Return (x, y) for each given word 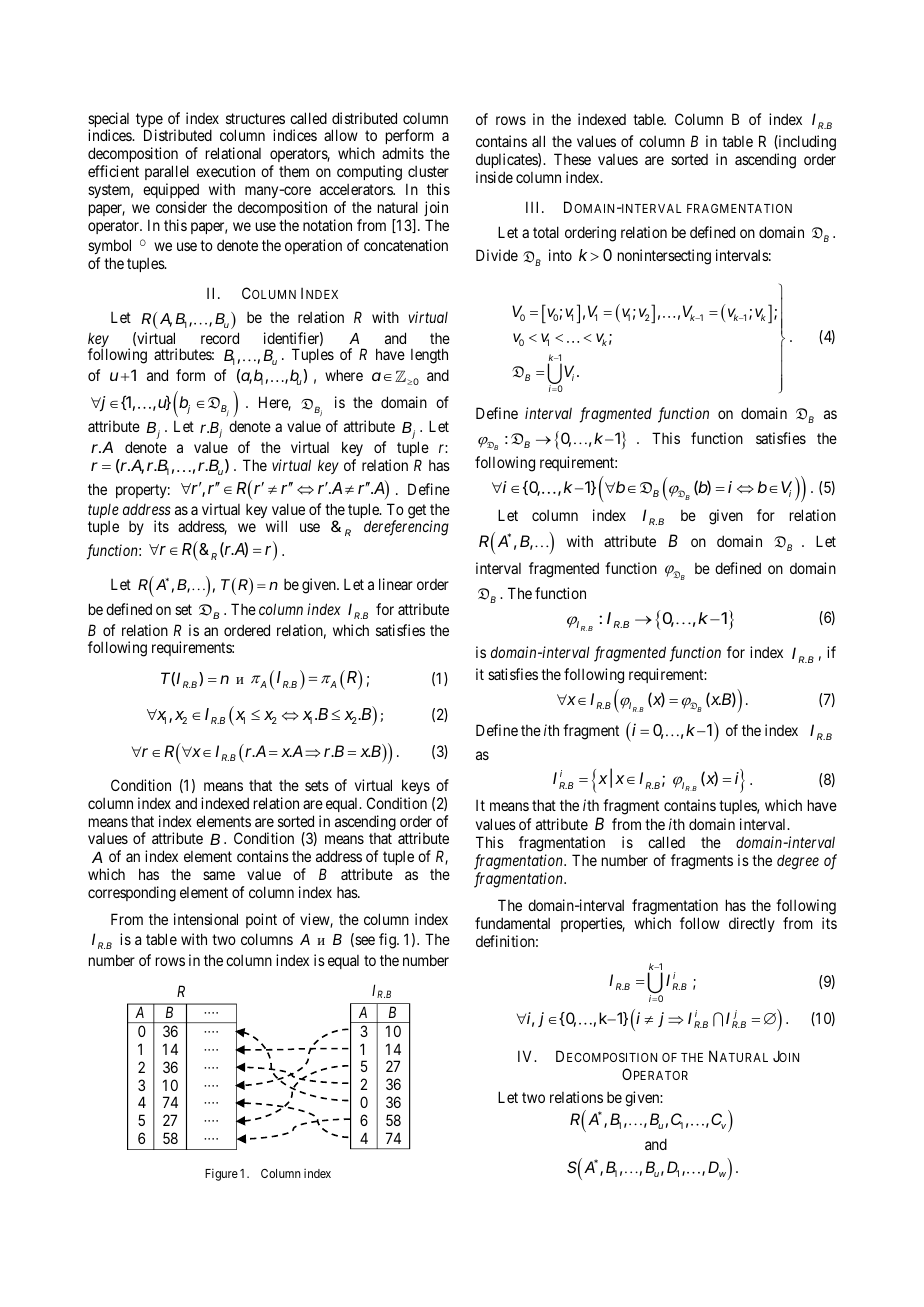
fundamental (512, 923)
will (276, 526)
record (220, 338)
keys (416, 786)
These (572, 159)
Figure (221, 1175)
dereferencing (406, 528)
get (417, 511)
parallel (167, 172)
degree (798, 862)
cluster (428, 171)
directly (752, 924)
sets (317, 785)
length (429, 356)
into (560, 255)
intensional (206, 919)
